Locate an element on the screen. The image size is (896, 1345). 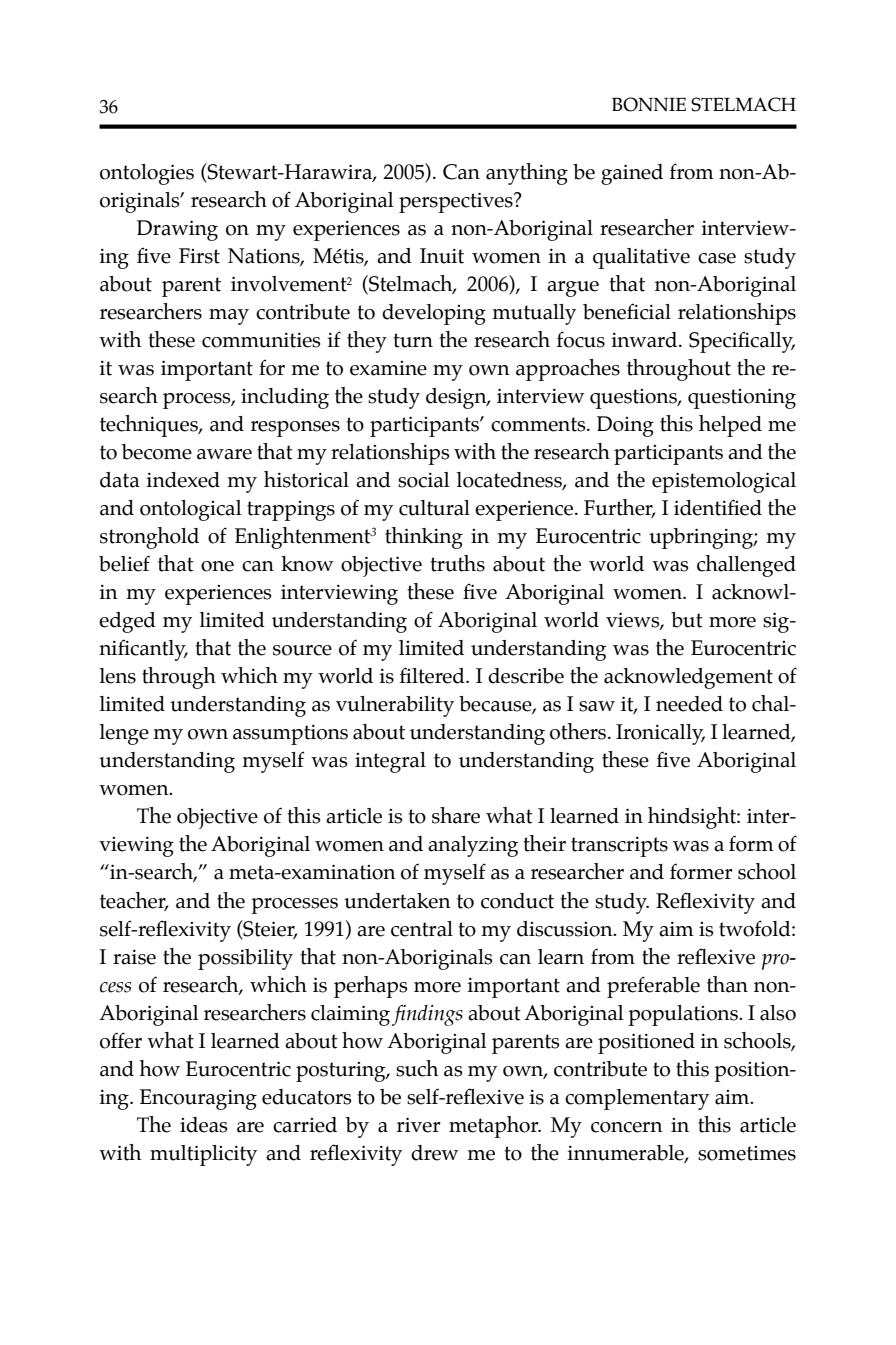
ontologies is located at coordinates (147, 174).
